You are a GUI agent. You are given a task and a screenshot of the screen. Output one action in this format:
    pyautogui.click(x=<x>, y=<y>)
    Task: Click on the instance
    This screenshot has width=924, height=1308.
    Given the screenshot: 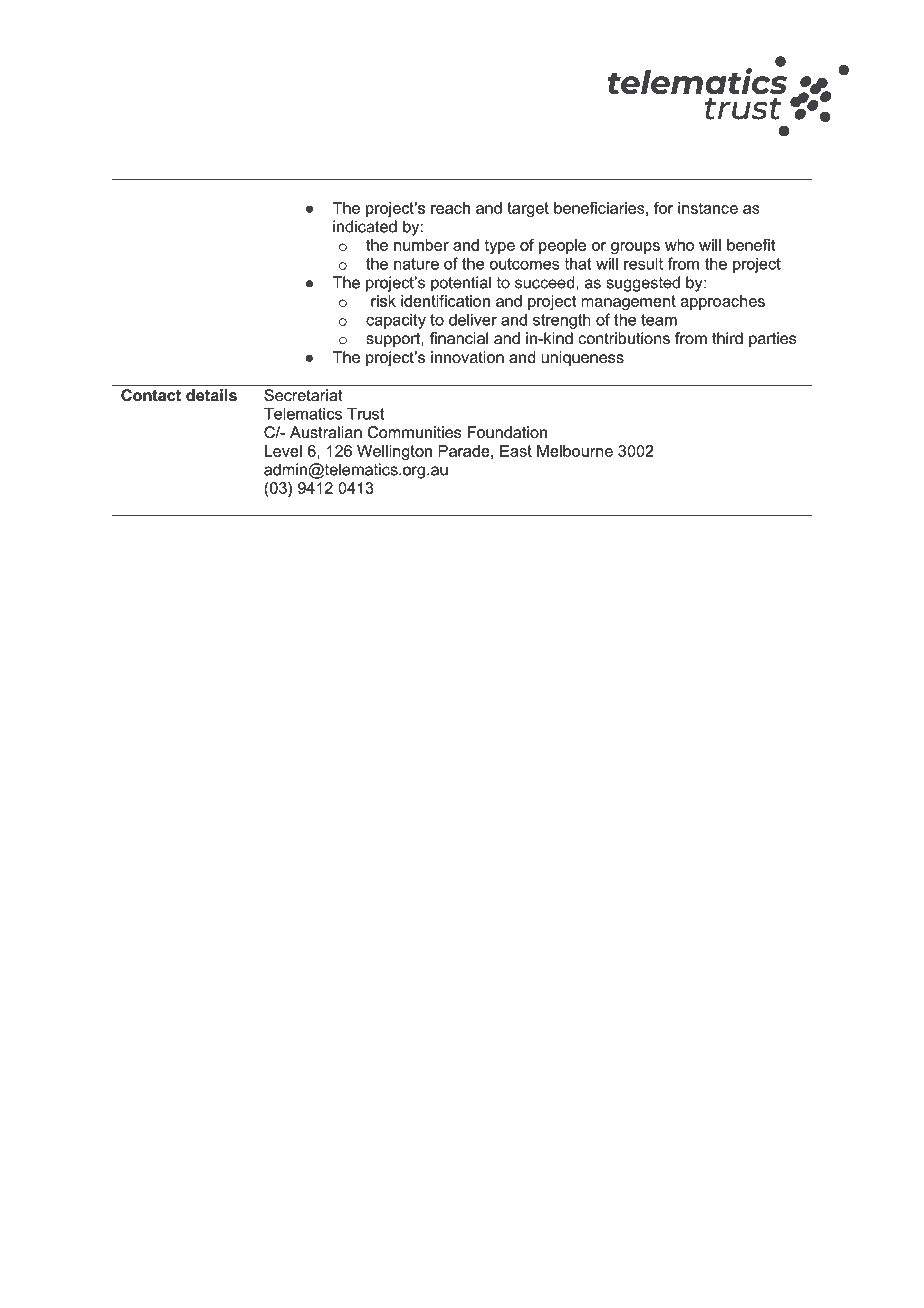 What is the action you would take?
    pyautogui.click(x=708, y=208)
